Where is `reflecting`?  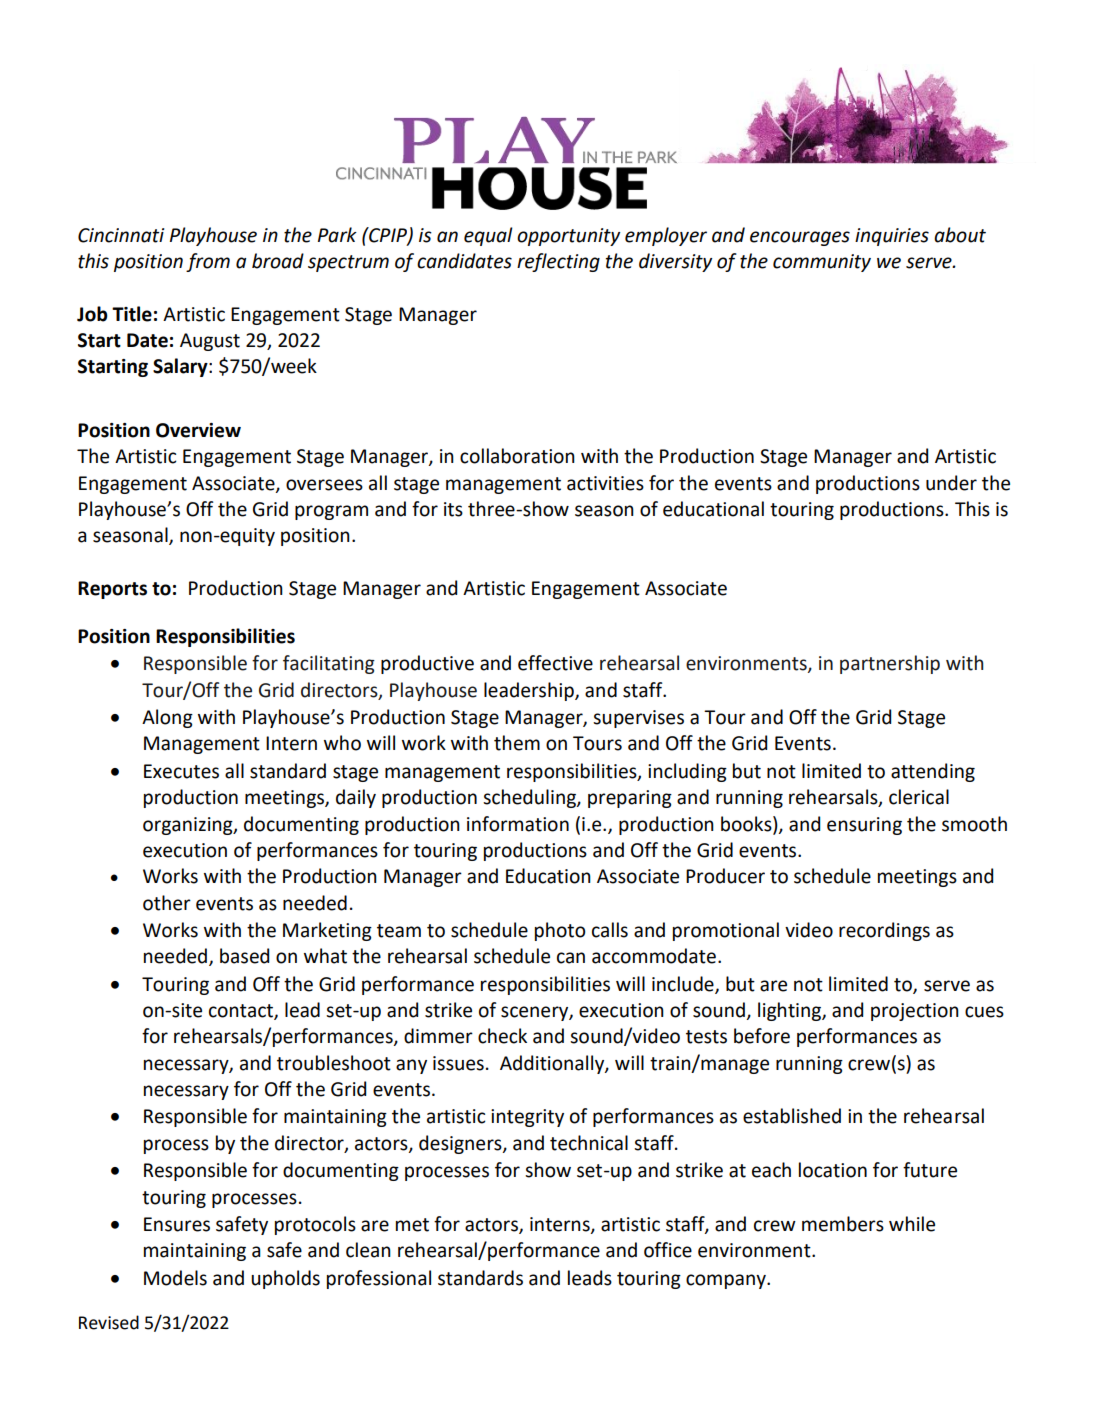
reflecting is located at coordinates (558, 262).
